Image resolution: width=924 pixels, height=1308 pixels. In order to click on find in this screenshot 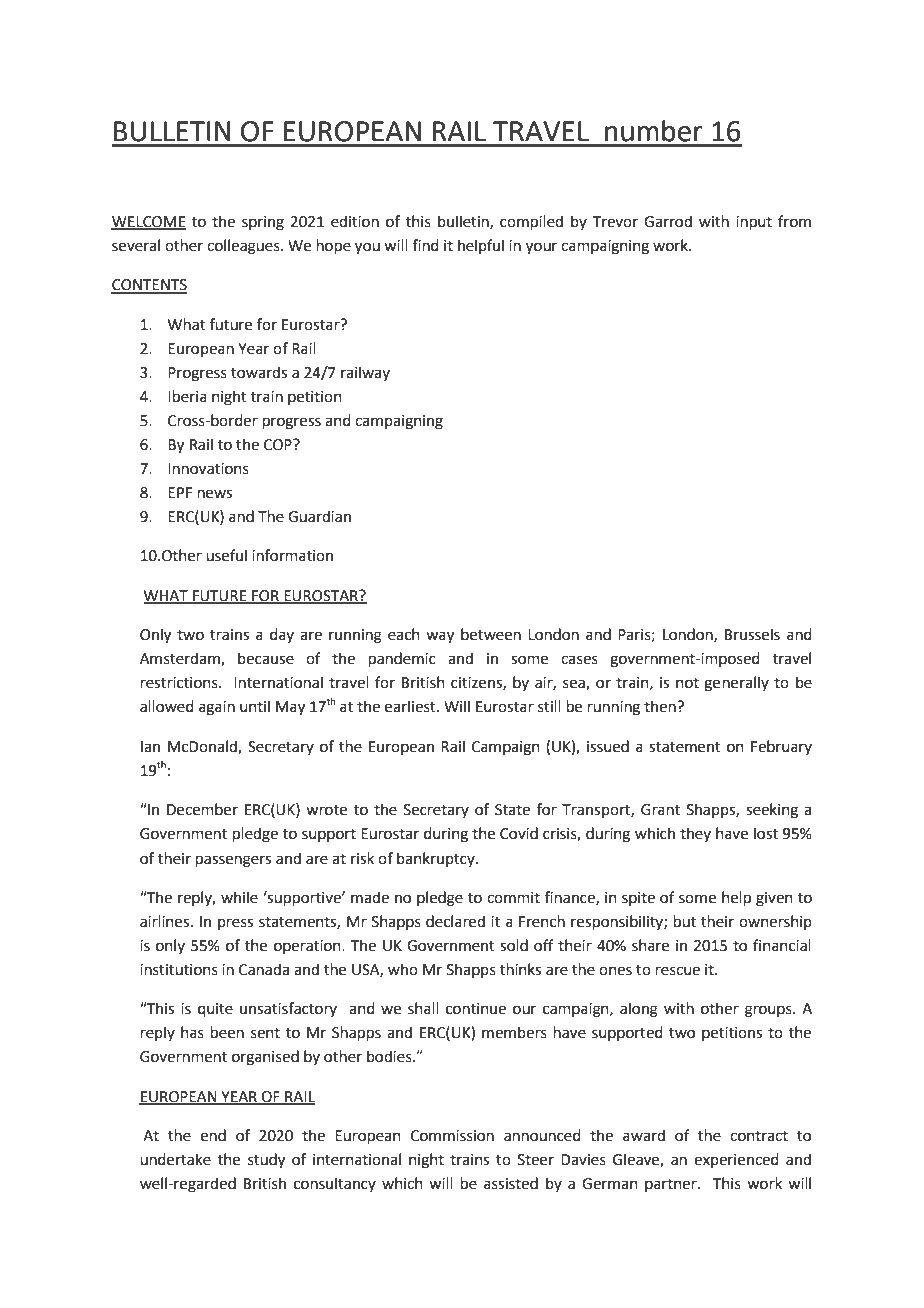, I will do `click(425, 245)`.
